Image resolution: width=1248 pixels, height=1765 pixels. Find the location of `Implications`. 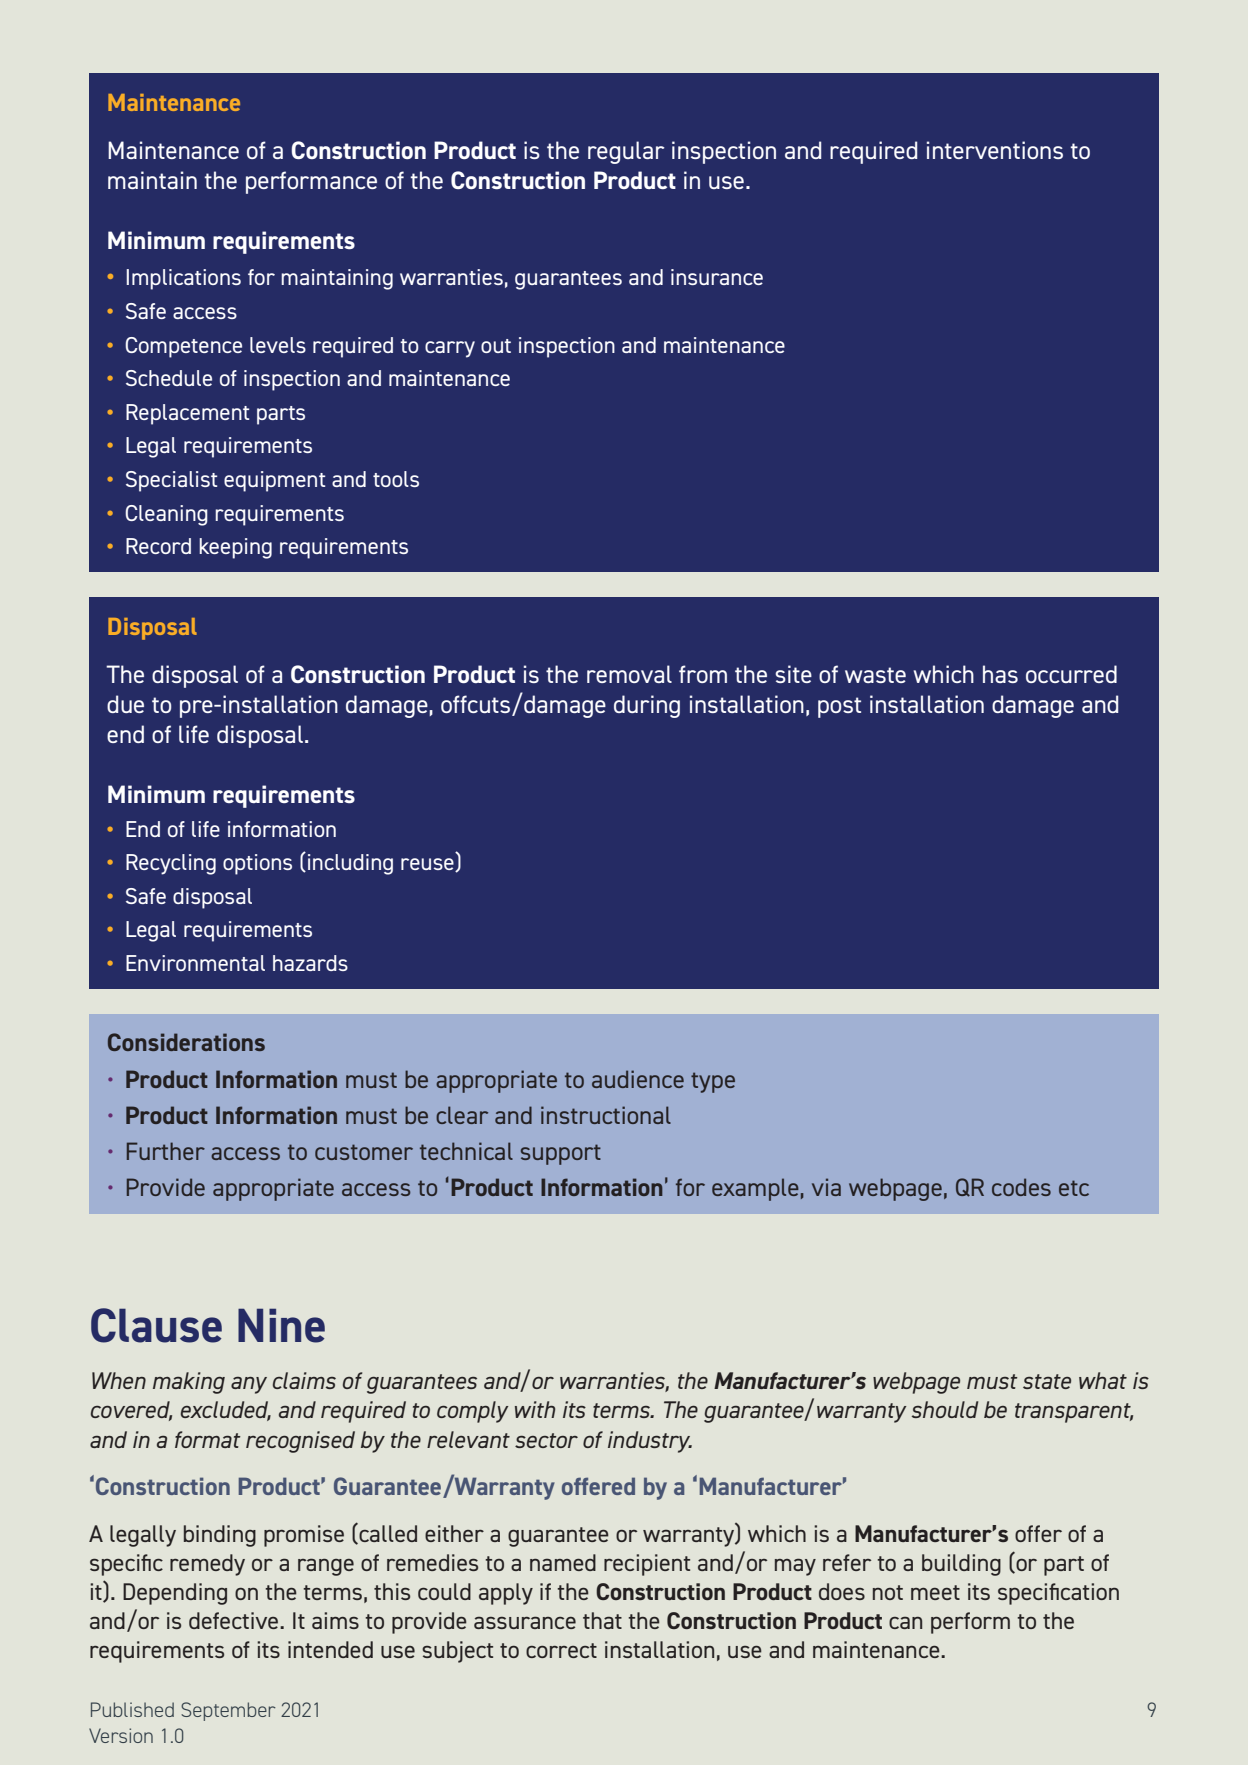

Implications is located at coordinates (184, 279).
